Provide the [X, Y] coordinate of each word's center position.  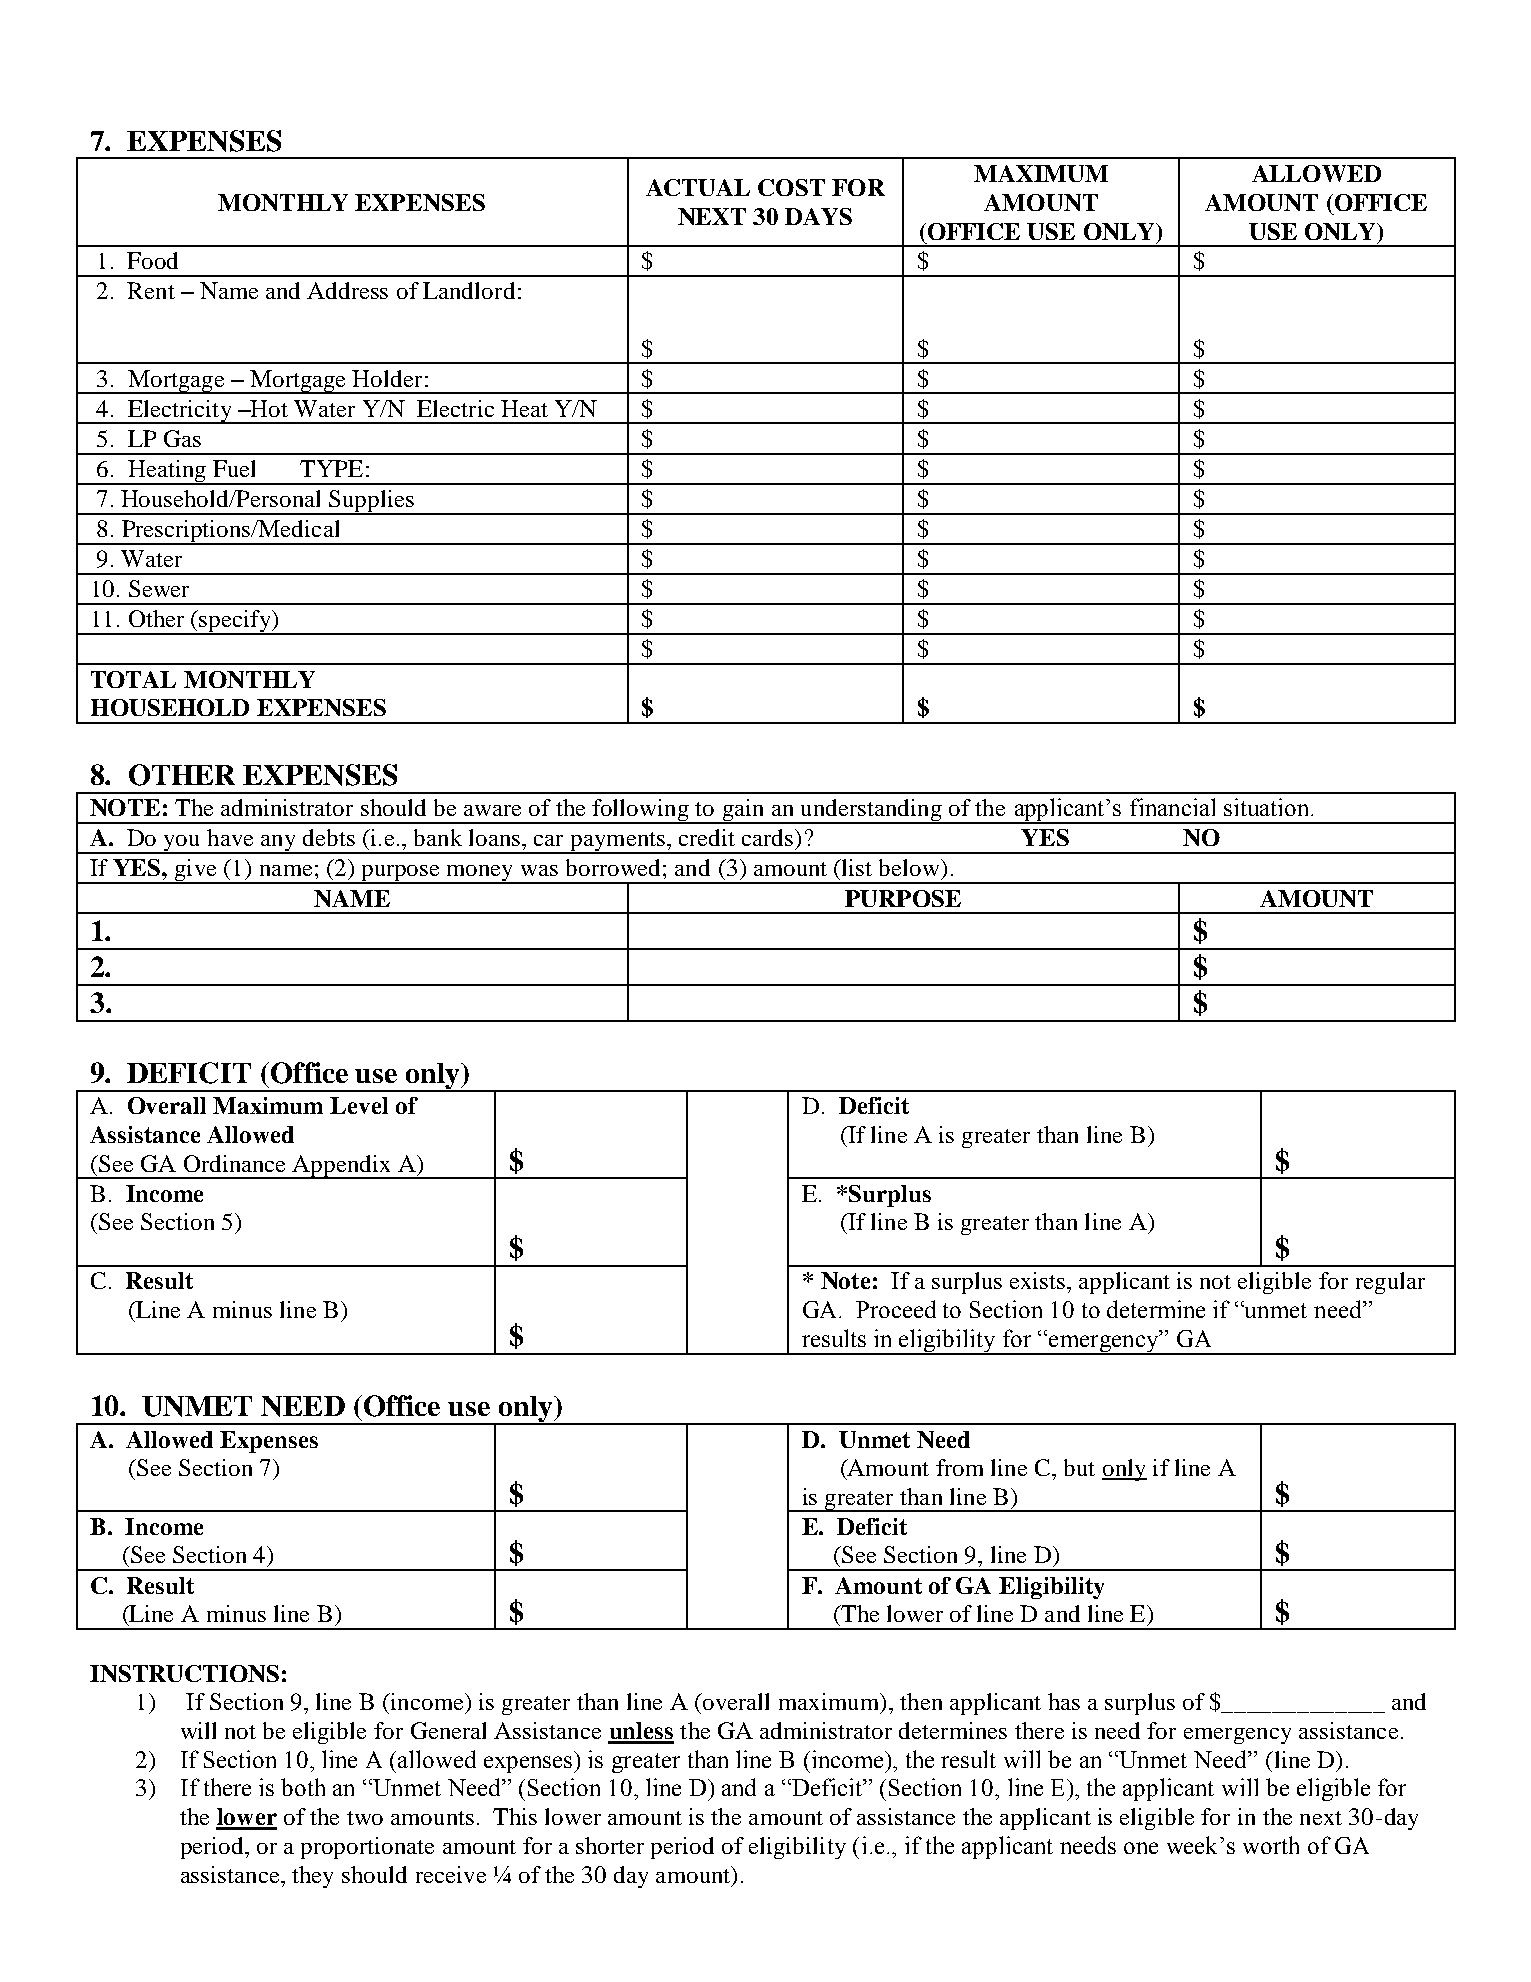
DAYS [818, 216]
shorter [610, 1845]
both [303, 1787]
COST [791, 187]
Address [347, 290]
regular [1390, 1283]
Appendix [342, 1167]
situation [1268, 807]
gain [743, 811]
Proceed [896, 1309]
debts [329, 837]
